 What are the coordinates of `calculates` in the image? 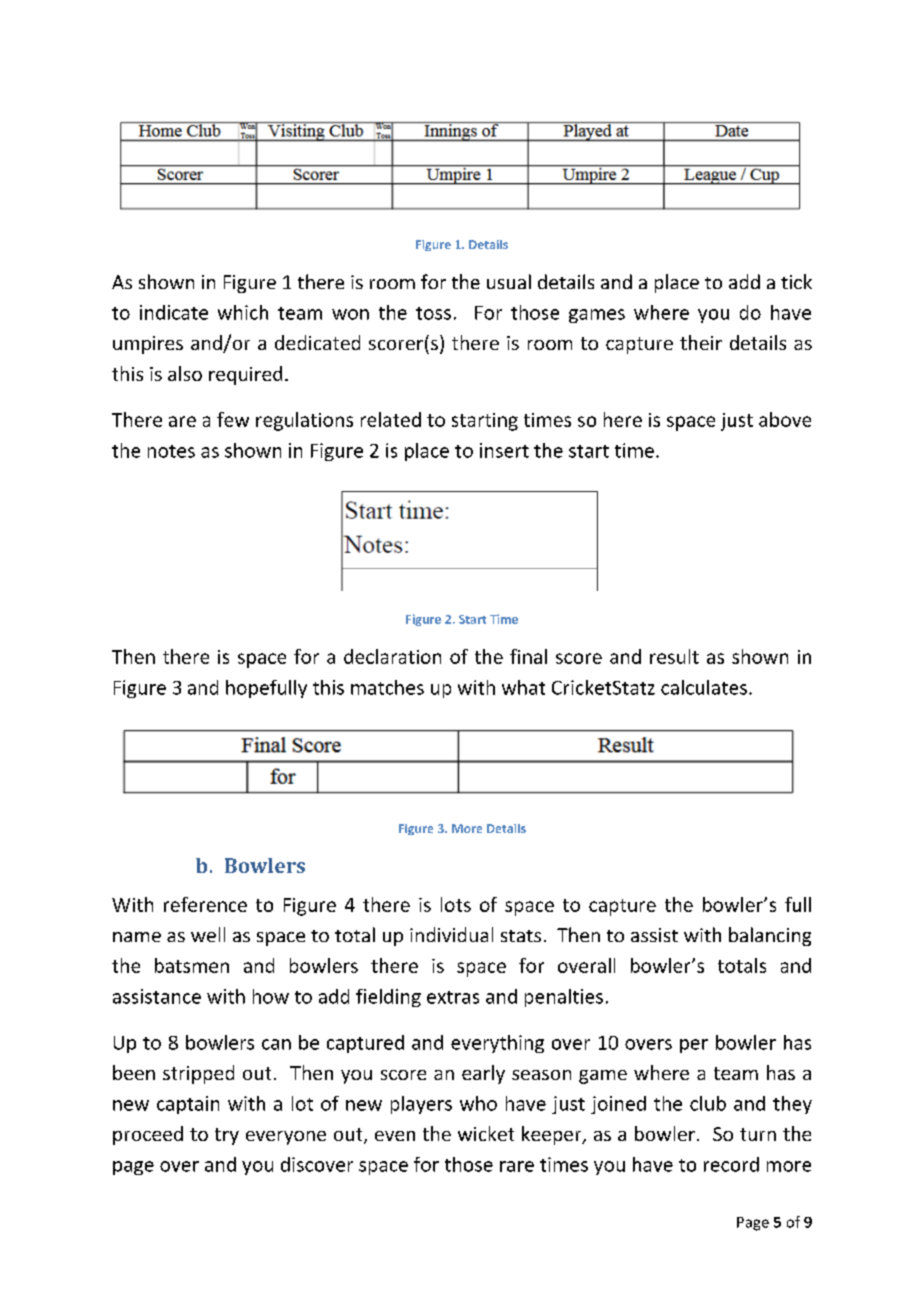 It's located at (704, 687).
